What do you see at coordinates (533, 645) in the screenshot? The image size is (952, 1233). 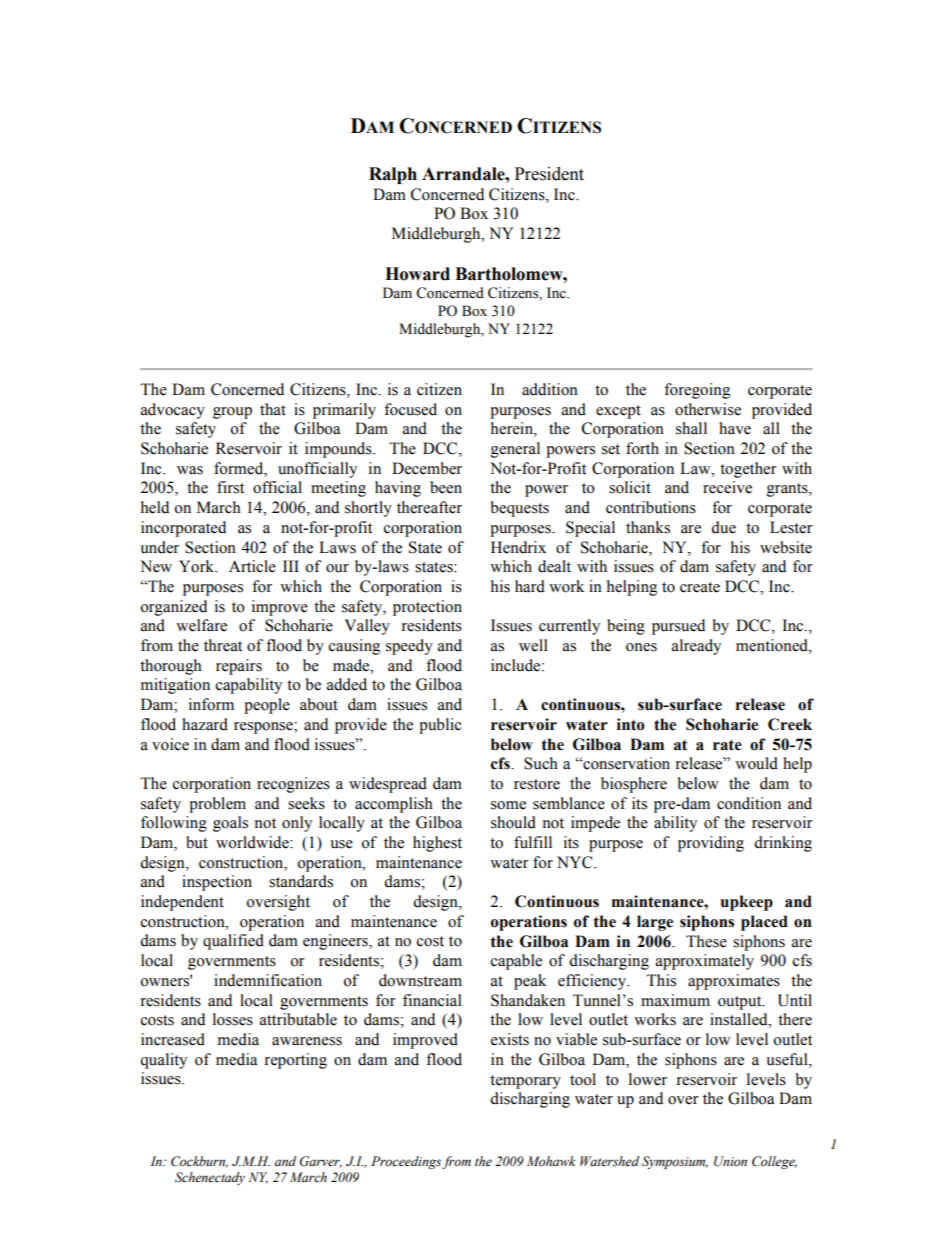 I see `well` at bounding box center [533, 645].
